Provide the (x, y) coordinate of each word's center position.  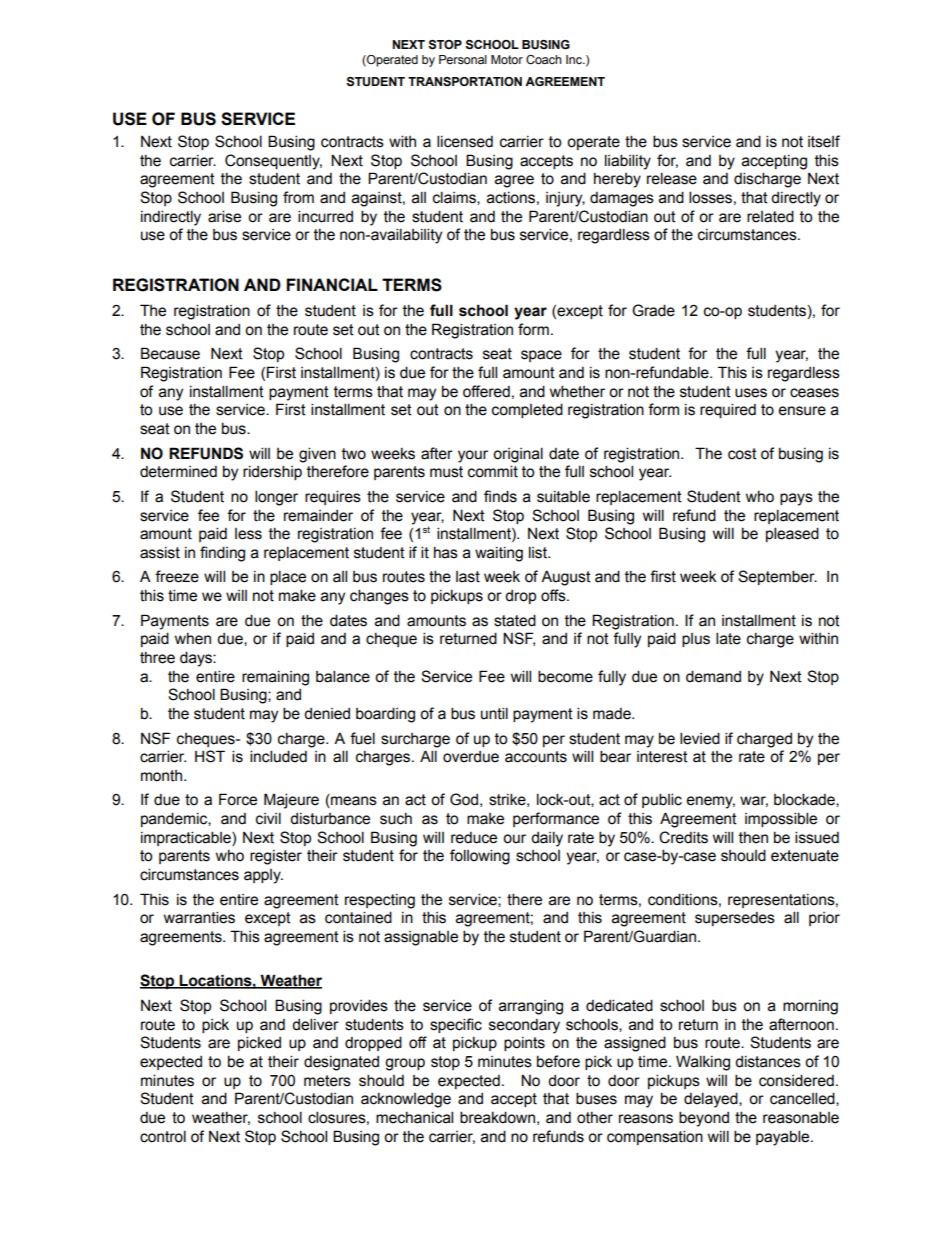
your (473, 456)
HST (210, 756)
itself (824, 141)
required (728, 410)
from (298, 197)
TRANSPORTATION (465, 81)
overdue (471, 757)
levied (700, 738)
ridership (272, 472)
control (163, 1136)
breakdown (497, 1117)
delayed (712, 1100)
